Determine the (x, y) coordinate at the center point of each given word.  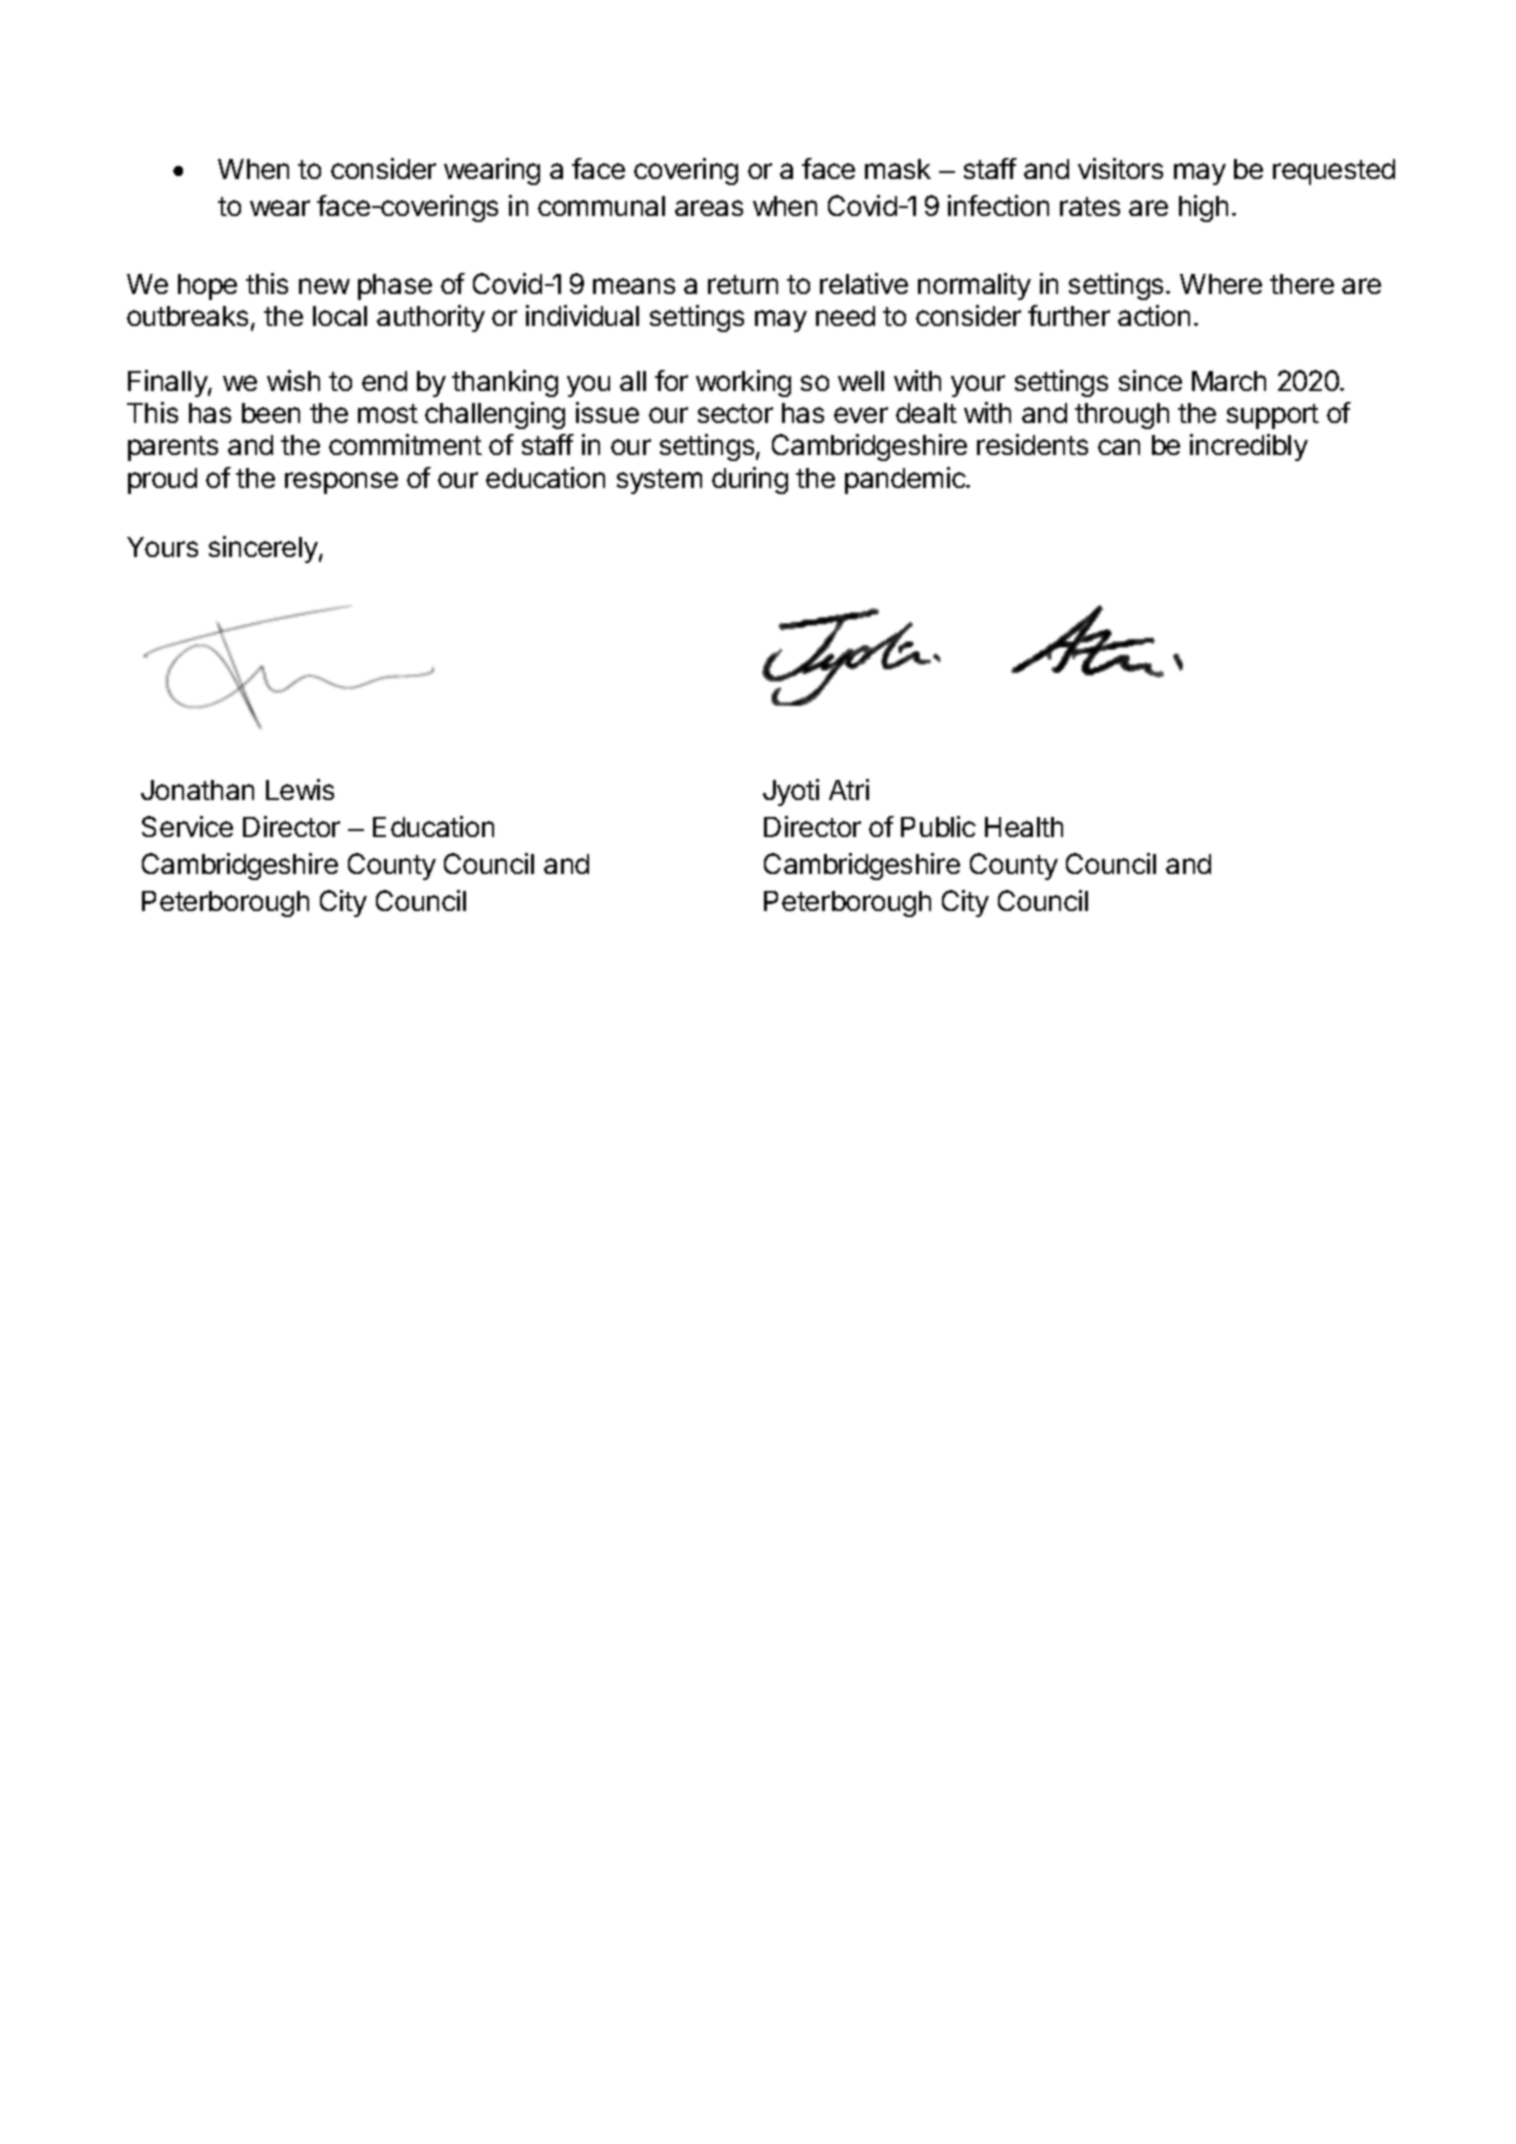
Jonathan (197, 790)
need (845, 316)
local (340, 316)
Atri (849, 789)
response (341, 483)
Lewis (300, 789)
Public (938, 826)
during (750, 480)
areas (709, 208)
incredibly (1249, 447)
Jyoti (791, 792)
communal (601, 206)
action (1154, 315)
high (1203, 208)
